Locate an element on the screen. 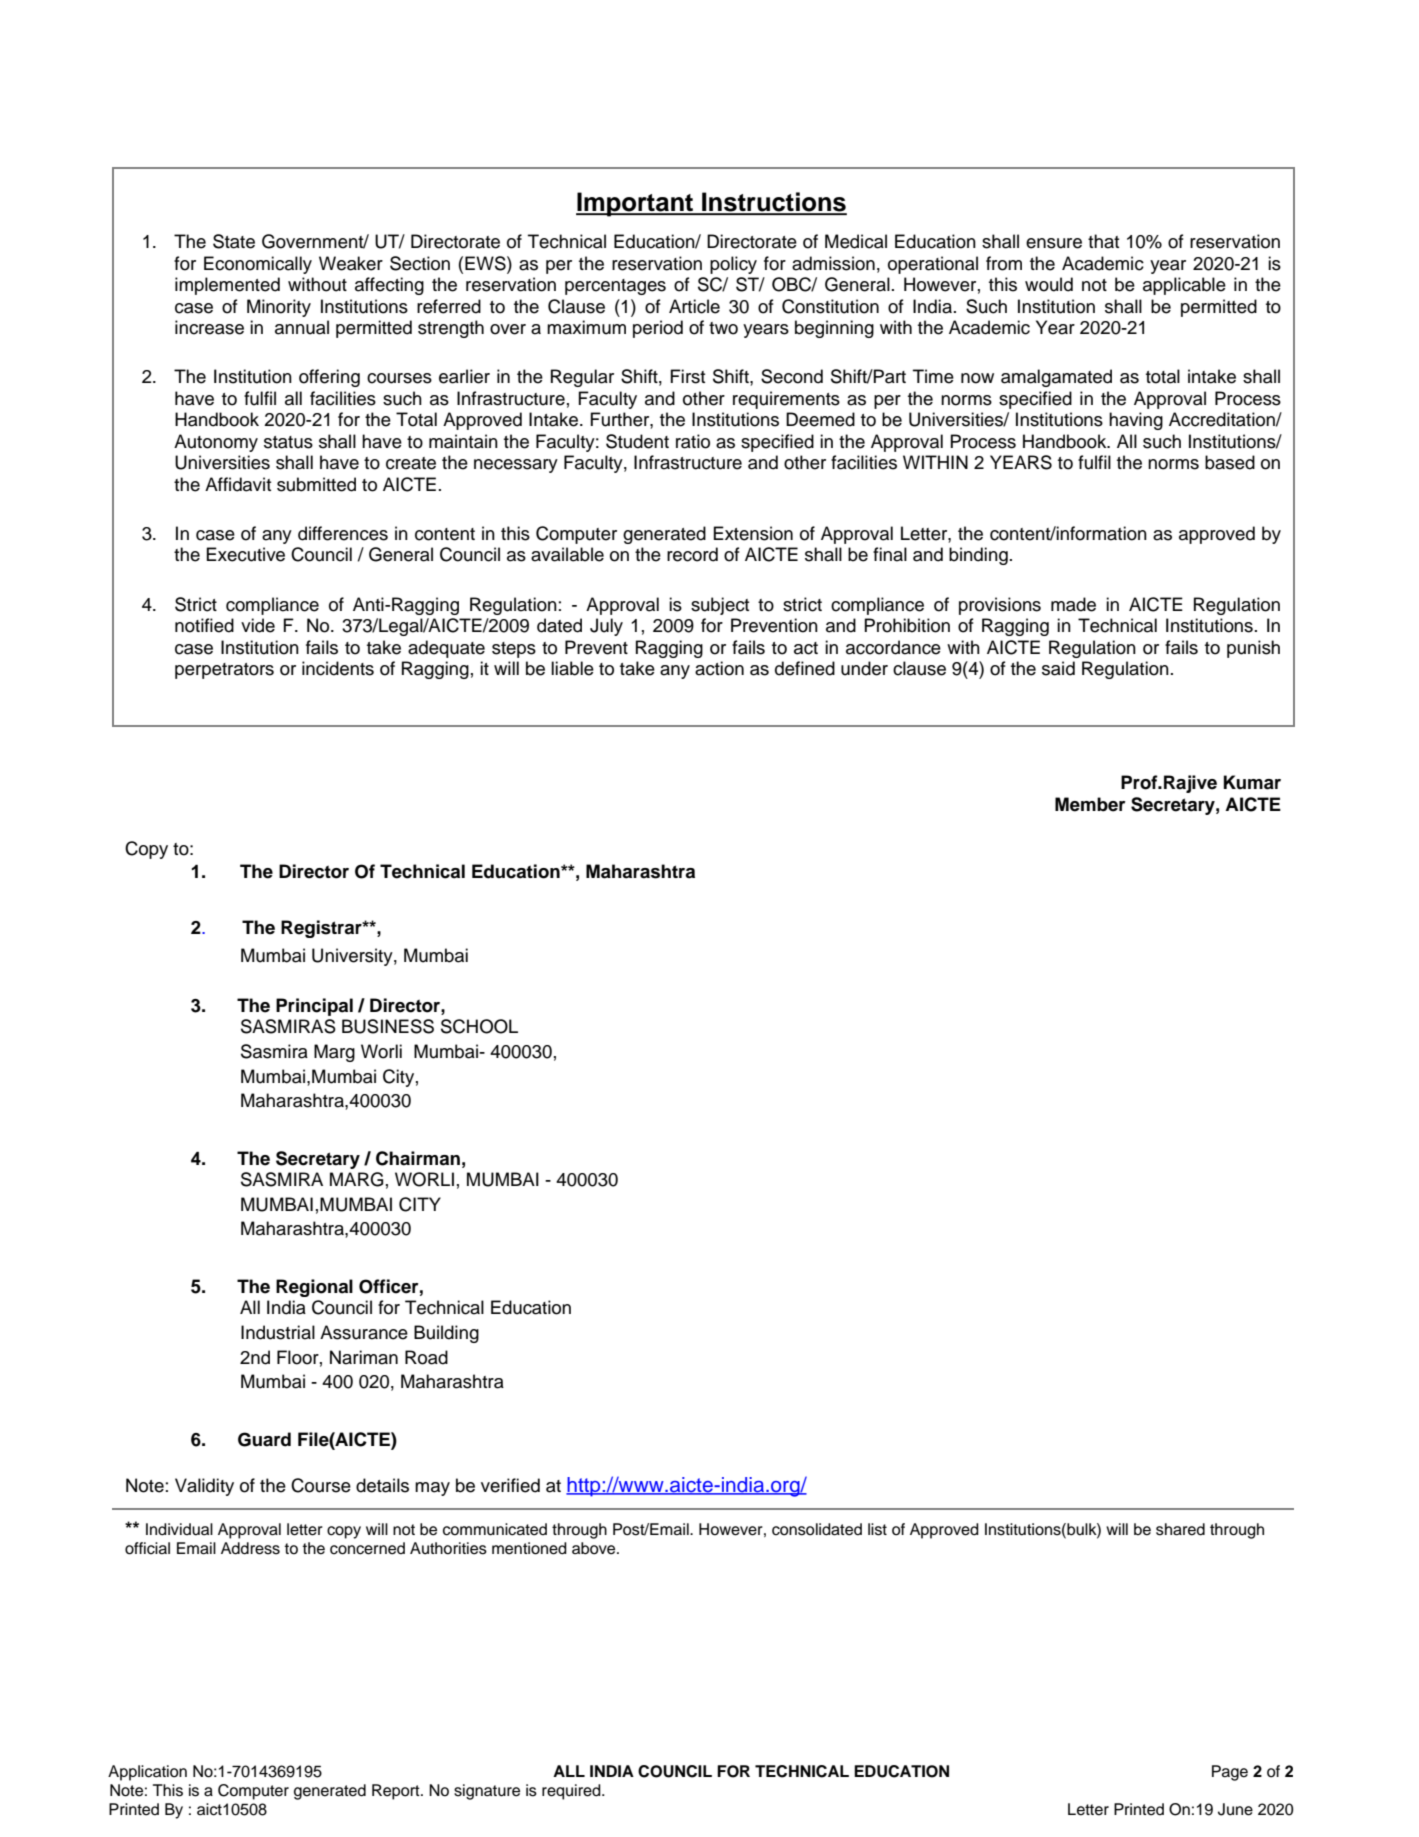 Image resolution: width=1419 pixels, height=1837 pixels. policy is located at coordinates (733, 265).
